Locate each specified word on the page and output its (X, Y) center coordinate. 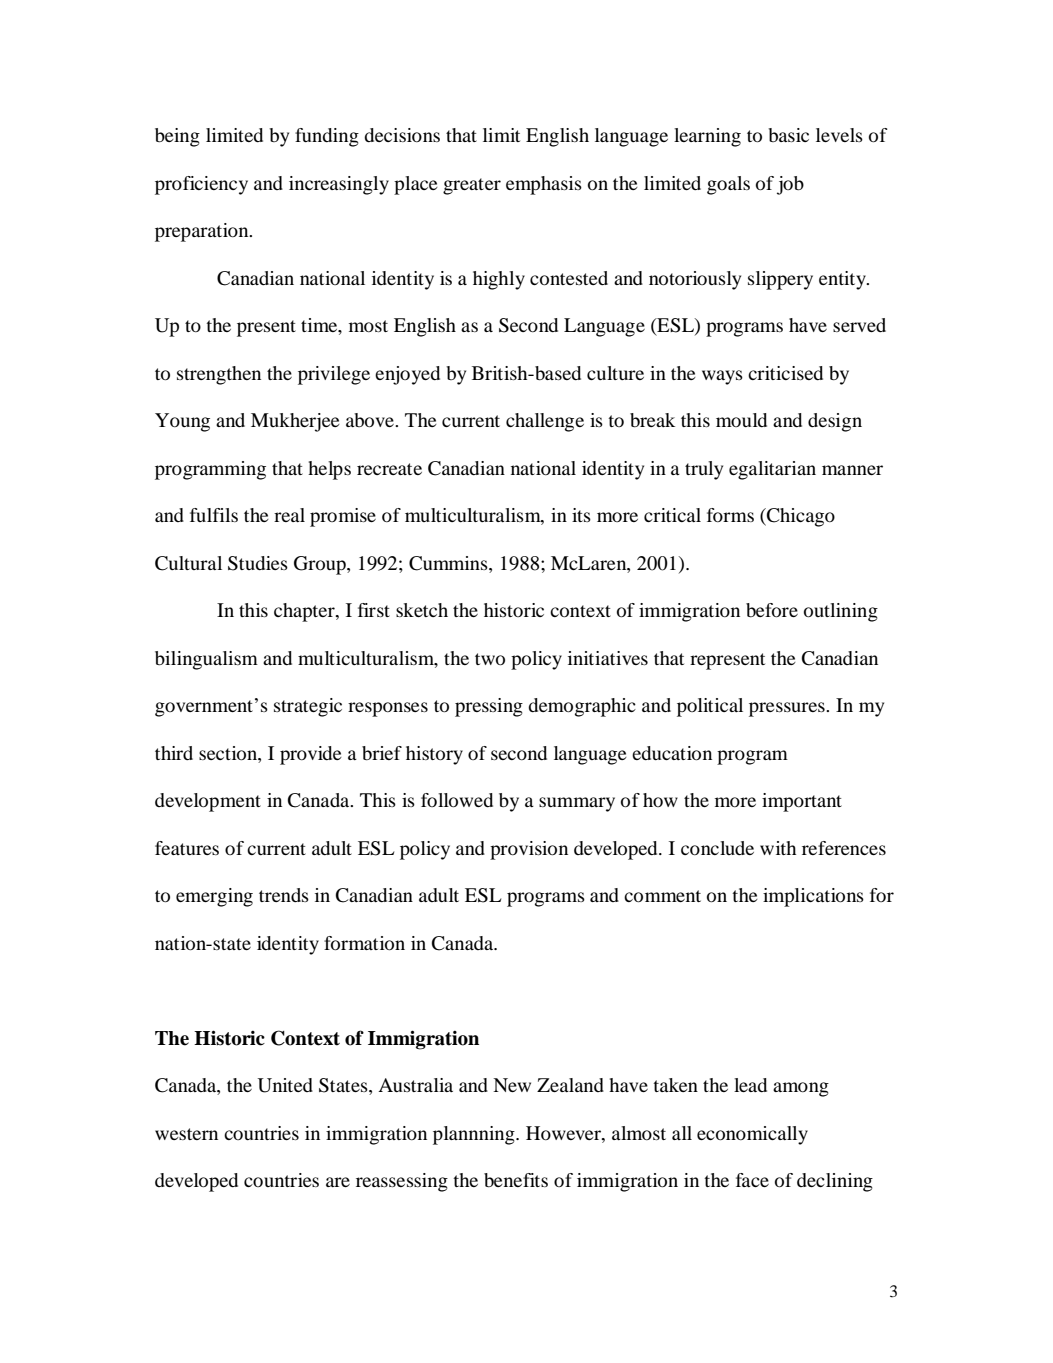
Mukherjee (295, 422)
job (790, 185)
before (772, 610)
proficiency (201, 185)
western (186, 1134)
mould (741, 420)
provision (529, 850)
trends (284, 895)
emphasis (544, 185)
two (490, 659)
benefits (516, 1180)
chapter (305, 612)
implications (813, 897)
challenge (545, 422)
